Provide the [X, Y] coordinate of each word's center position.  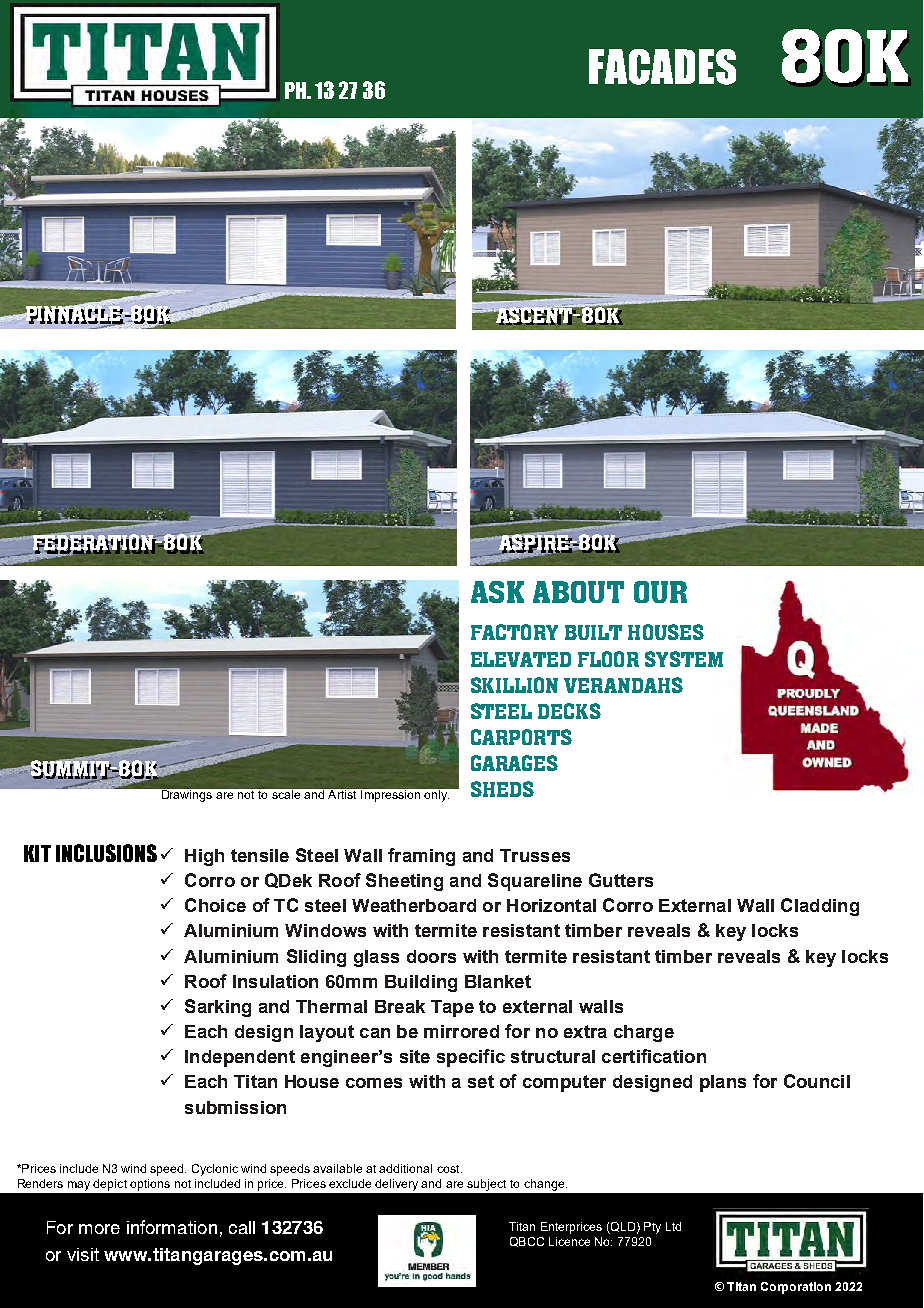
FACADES [662, 67]
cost [449, 1169]
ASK [497, 592]
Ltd [673, 1226]
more [99, 1229]
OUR [660, 592]
